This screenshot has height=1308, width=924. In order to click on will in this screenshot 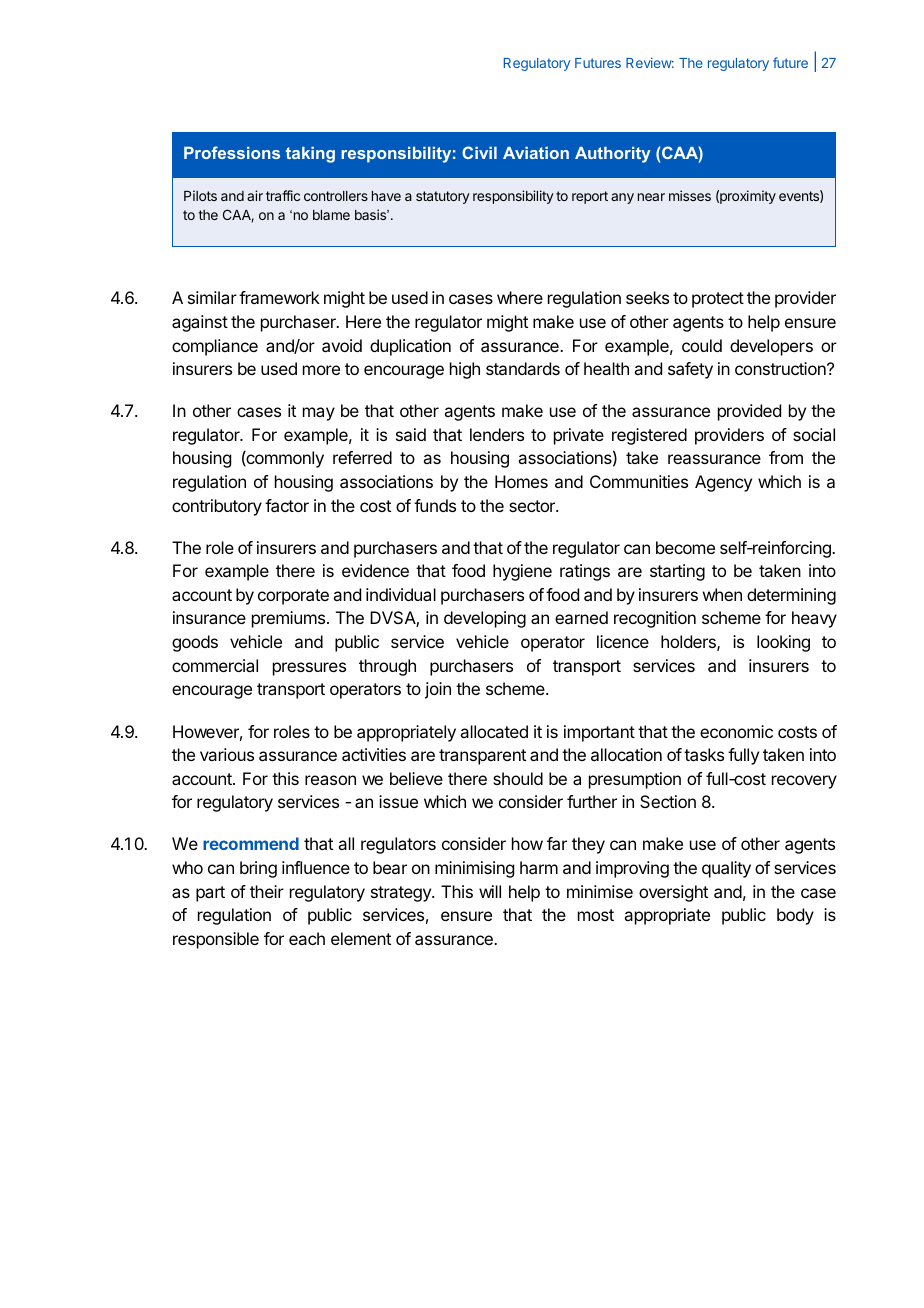, I will do `click(490, 891)`.
